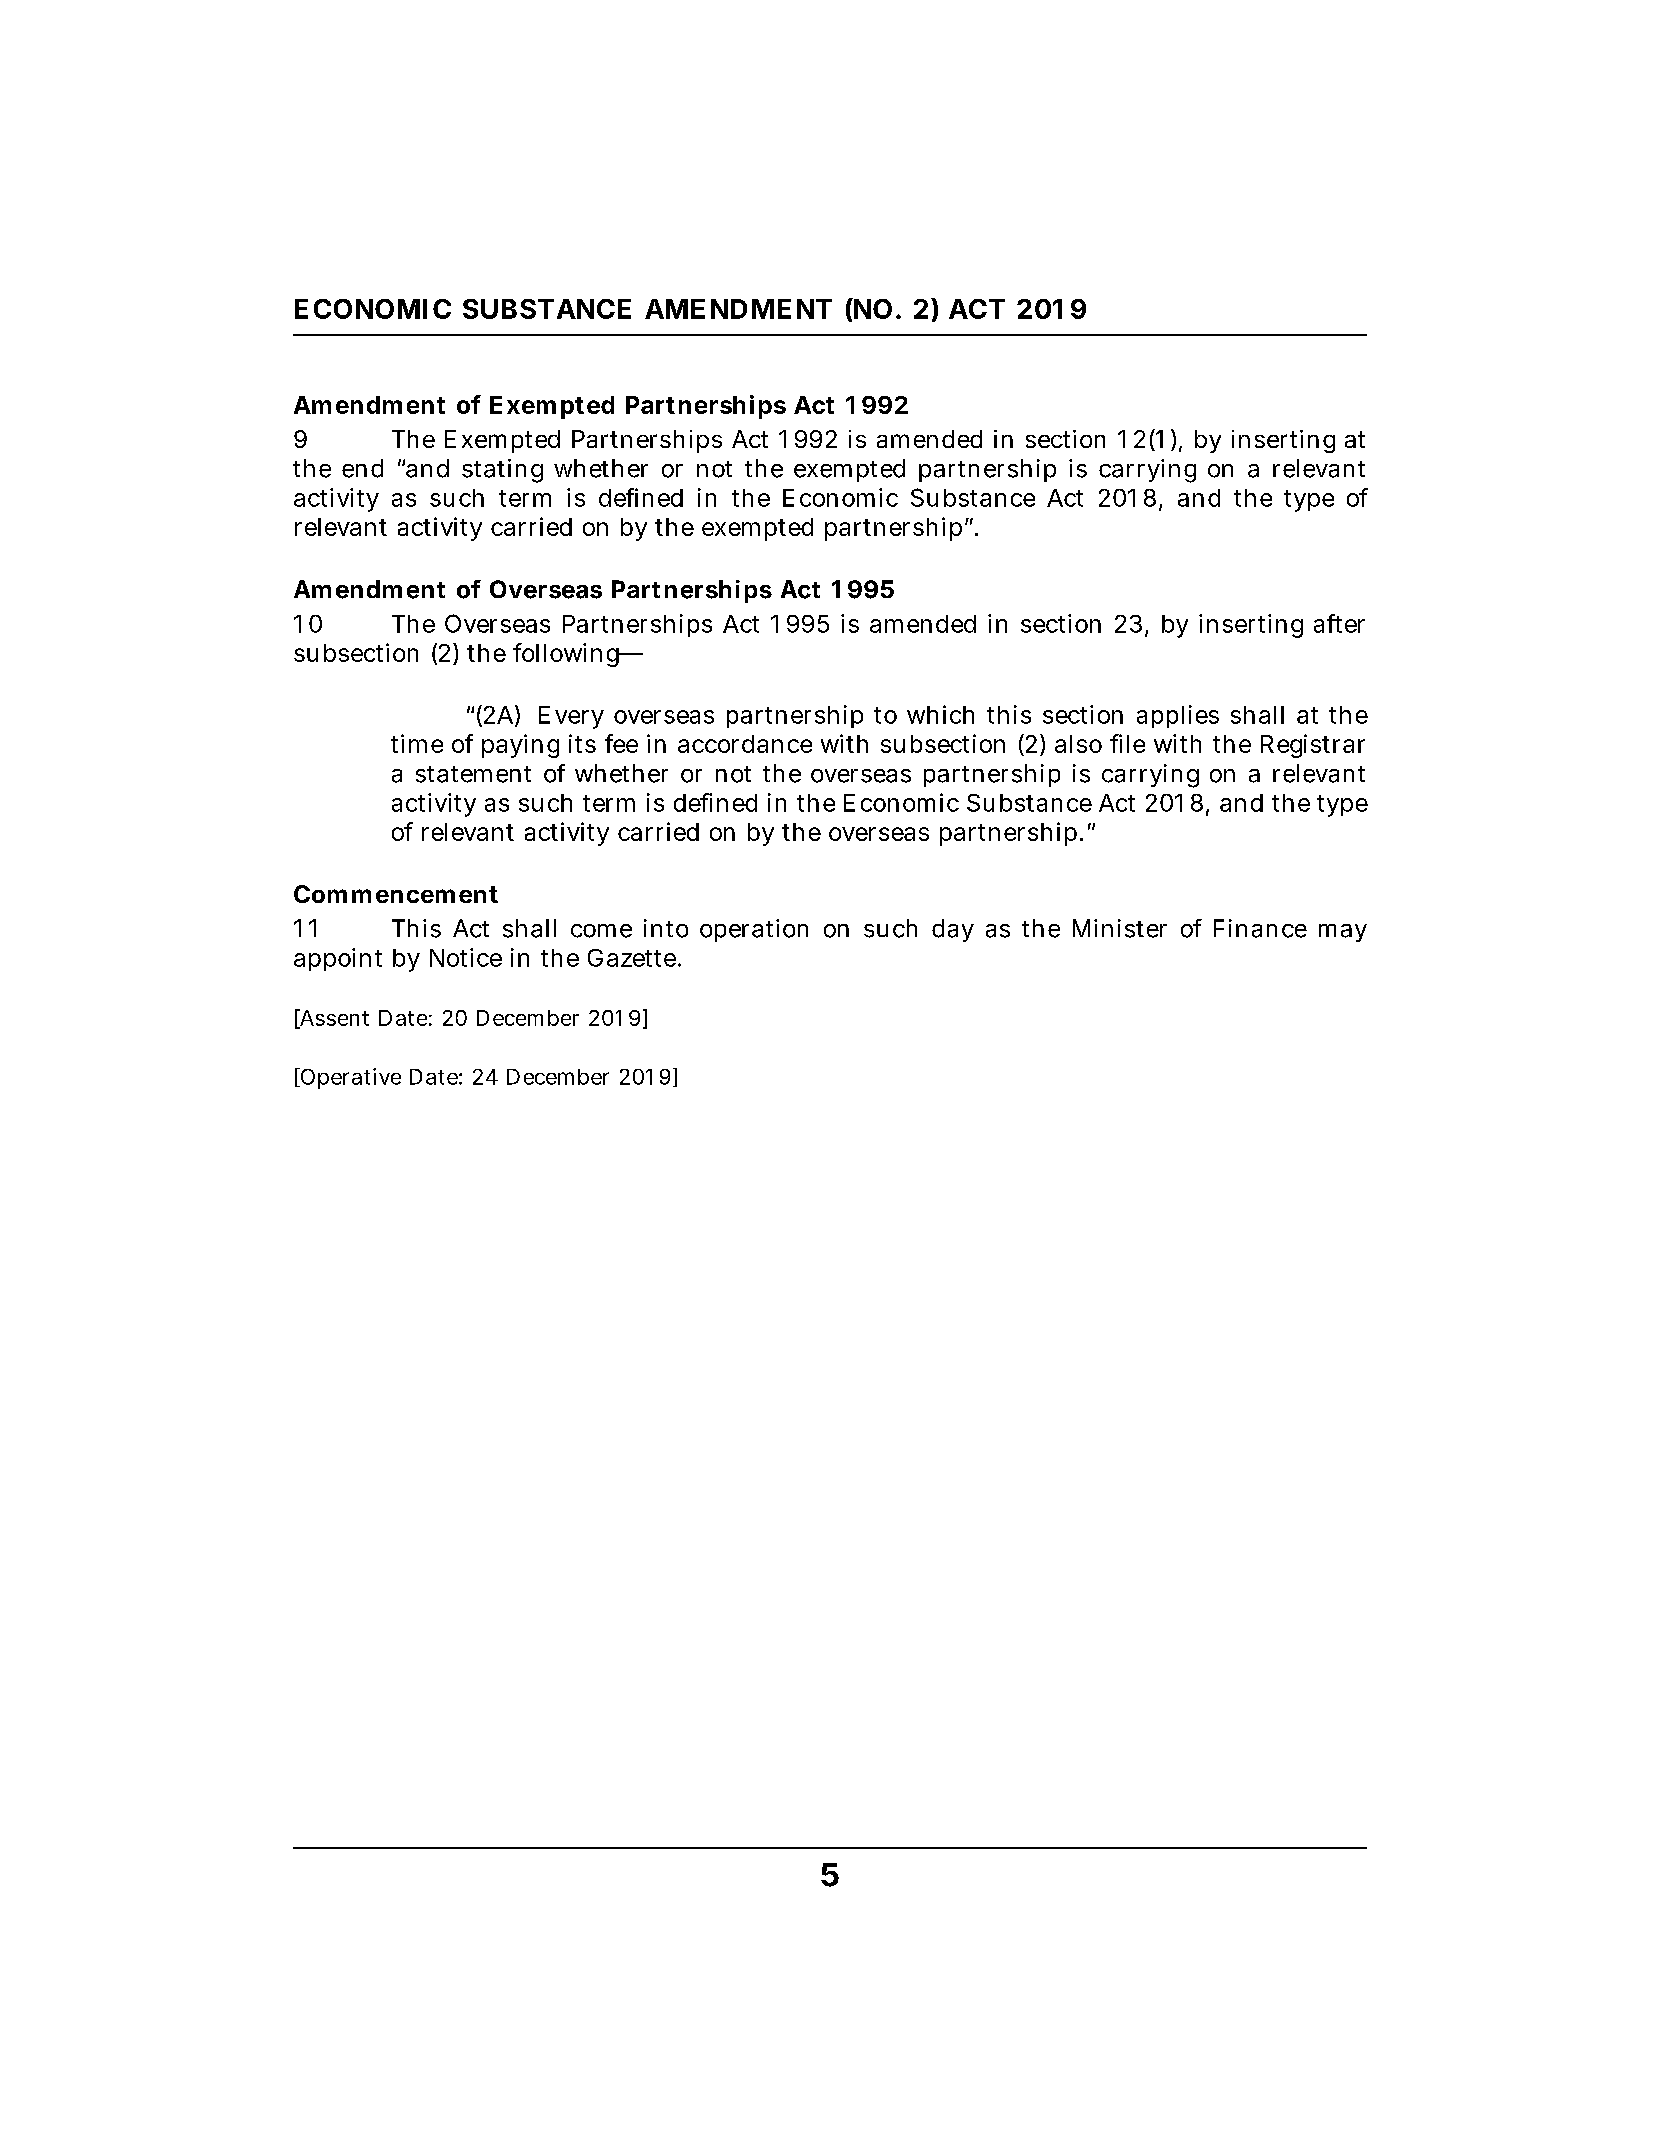 This screenshot has height=2148, width=1660. Describe the element at coordinates (349, 1078) in the screenshot. I see `Operative` at that location.
